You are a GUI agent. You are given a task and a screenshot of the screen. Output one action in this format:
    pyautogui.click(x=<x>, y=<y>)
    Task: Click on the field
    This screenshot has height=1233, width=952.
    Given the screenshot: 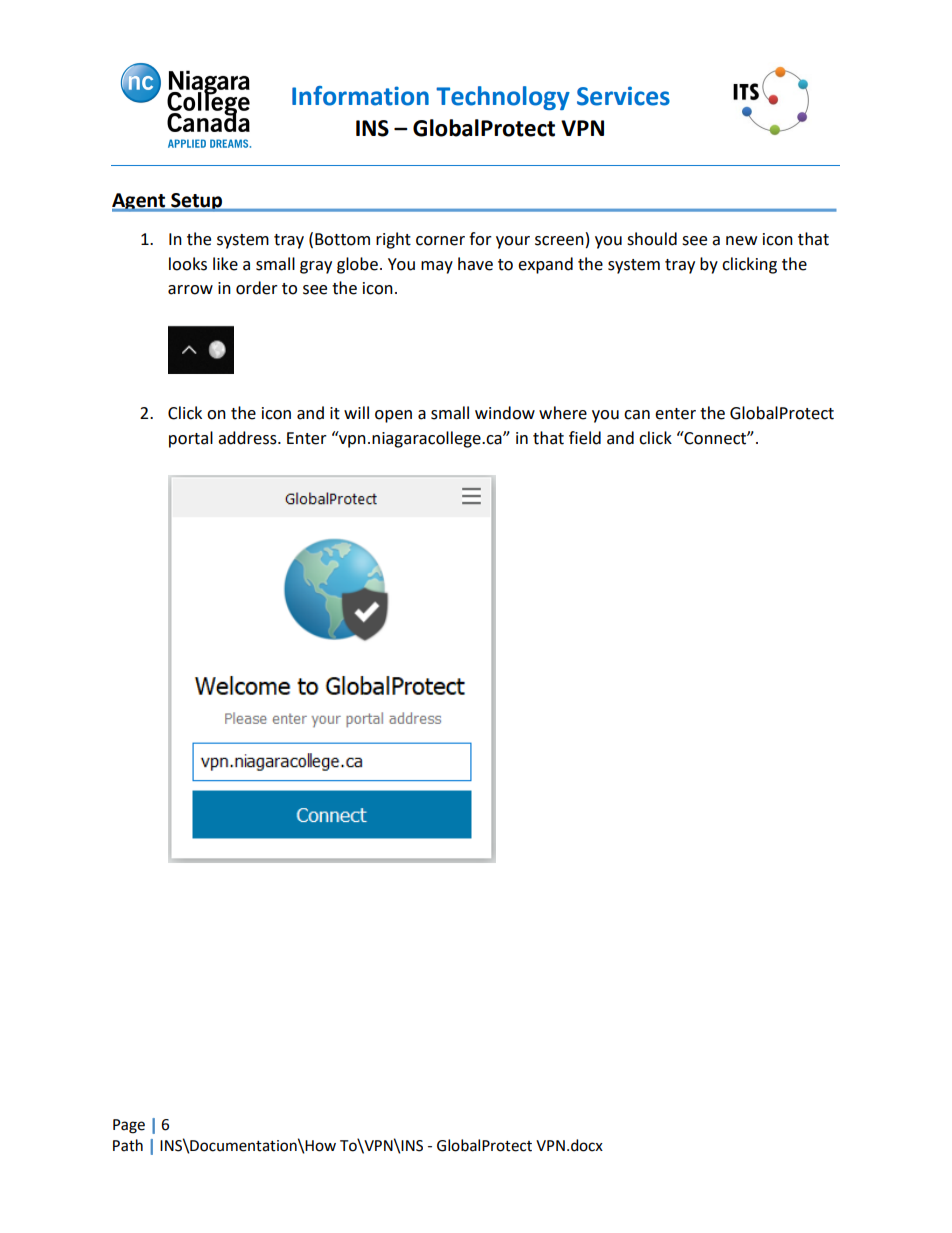 What is the action you would take?
    pyautogui.click(x=585, y=438)
